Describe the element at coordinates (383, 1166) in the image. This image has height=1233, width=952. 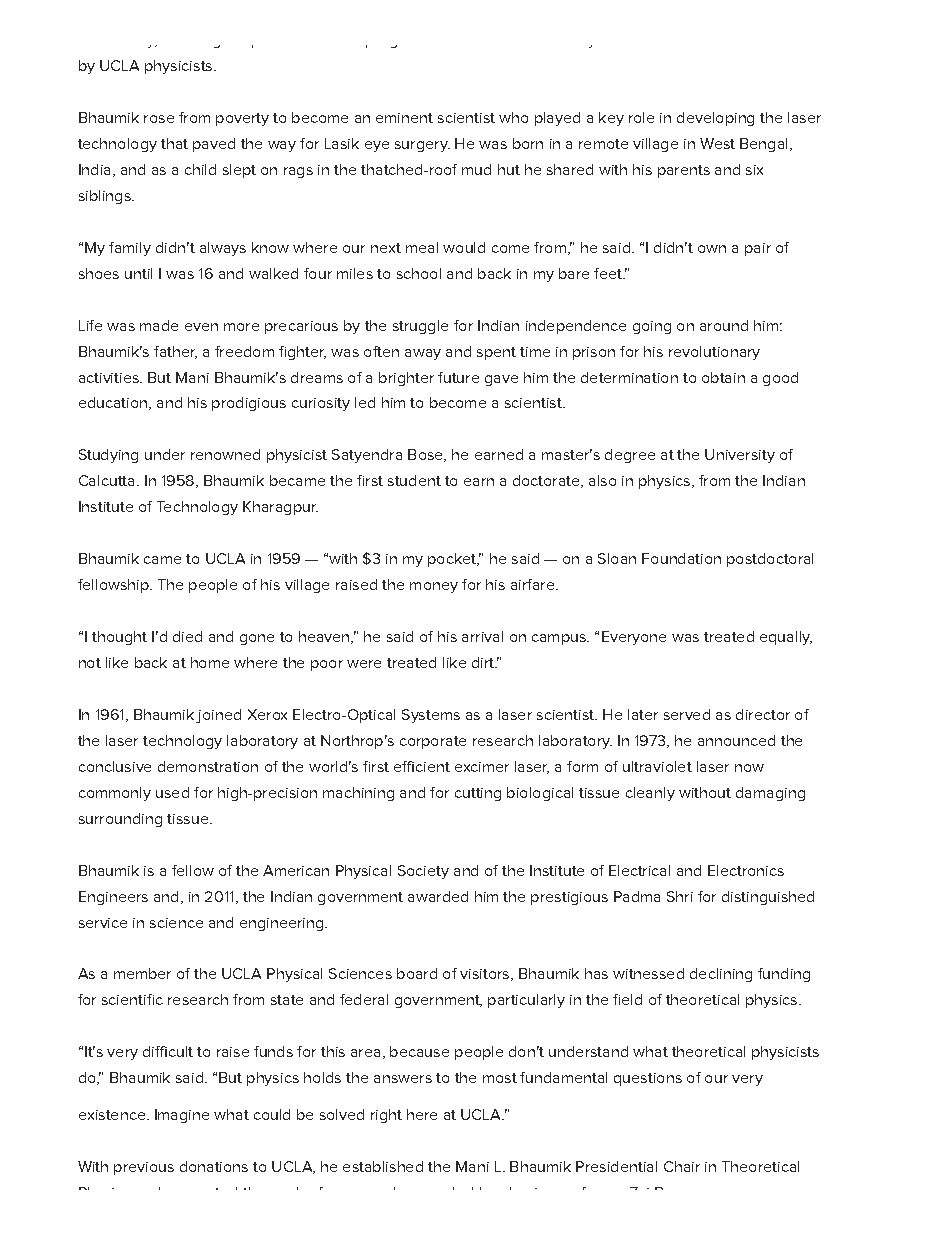
I see `established` at that location.
